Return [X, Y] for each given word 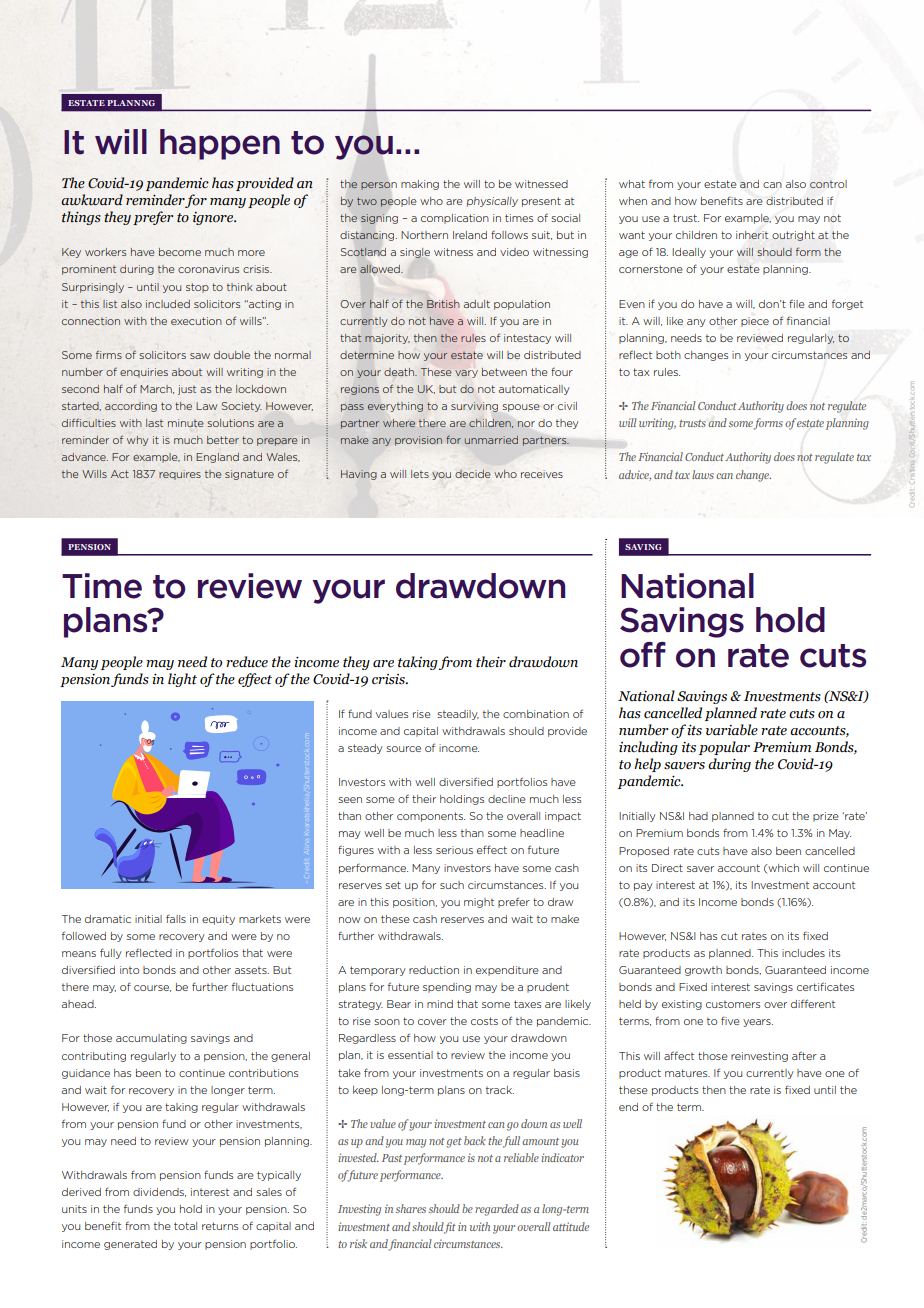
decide [473, 474]
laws [703, 474]
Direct [667, 868]
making [420, 185]
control [828, 184]
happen [220, 144]
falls [176, 918]
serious [454, 850]
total [185, 1226]
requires [180, 475]
